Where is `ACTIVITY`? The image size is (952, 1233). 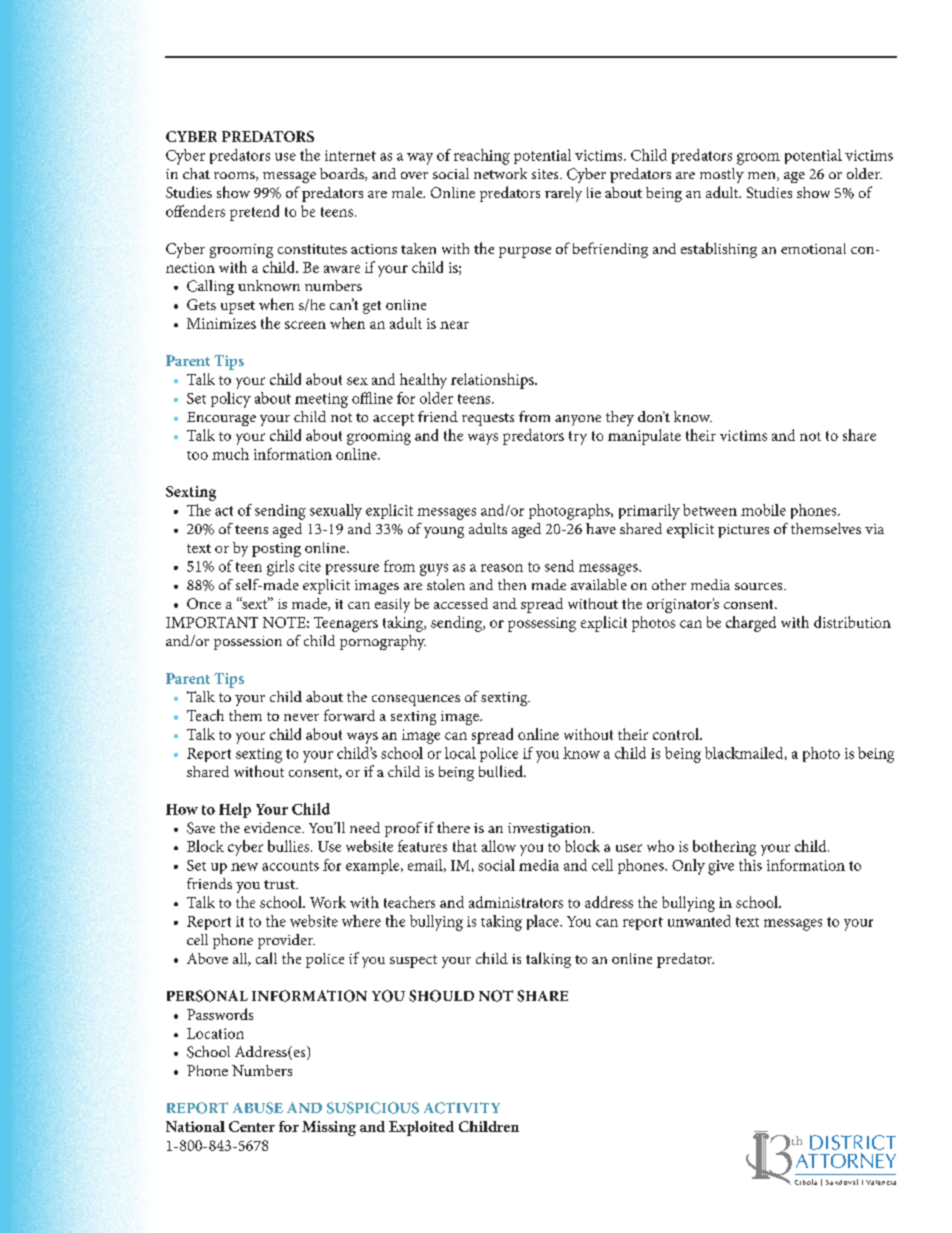 ACTIVITY is located at coordinates (462, 1108).
